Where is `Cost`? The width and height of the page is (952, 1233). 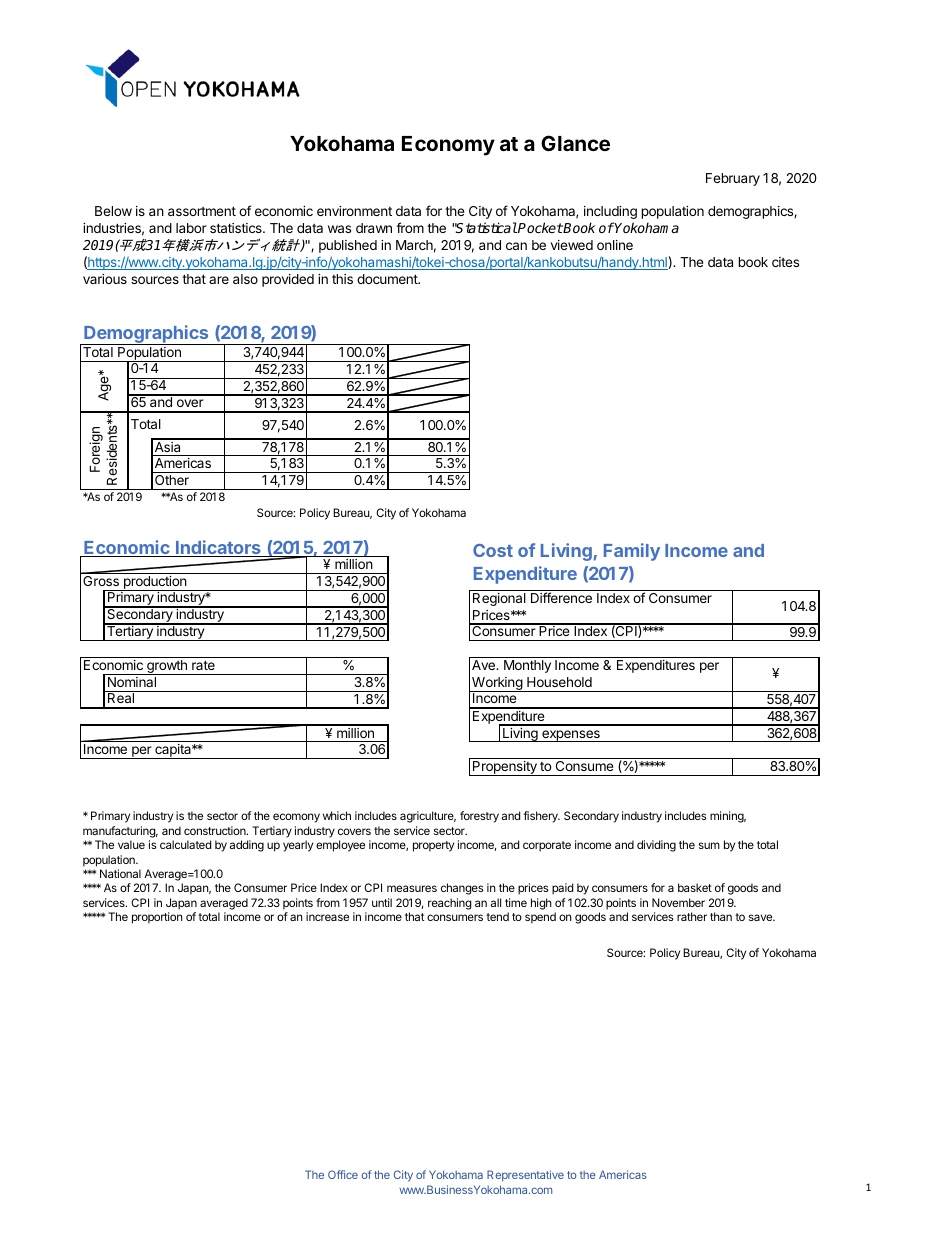 Cost is located at coordinates (493, 550).
